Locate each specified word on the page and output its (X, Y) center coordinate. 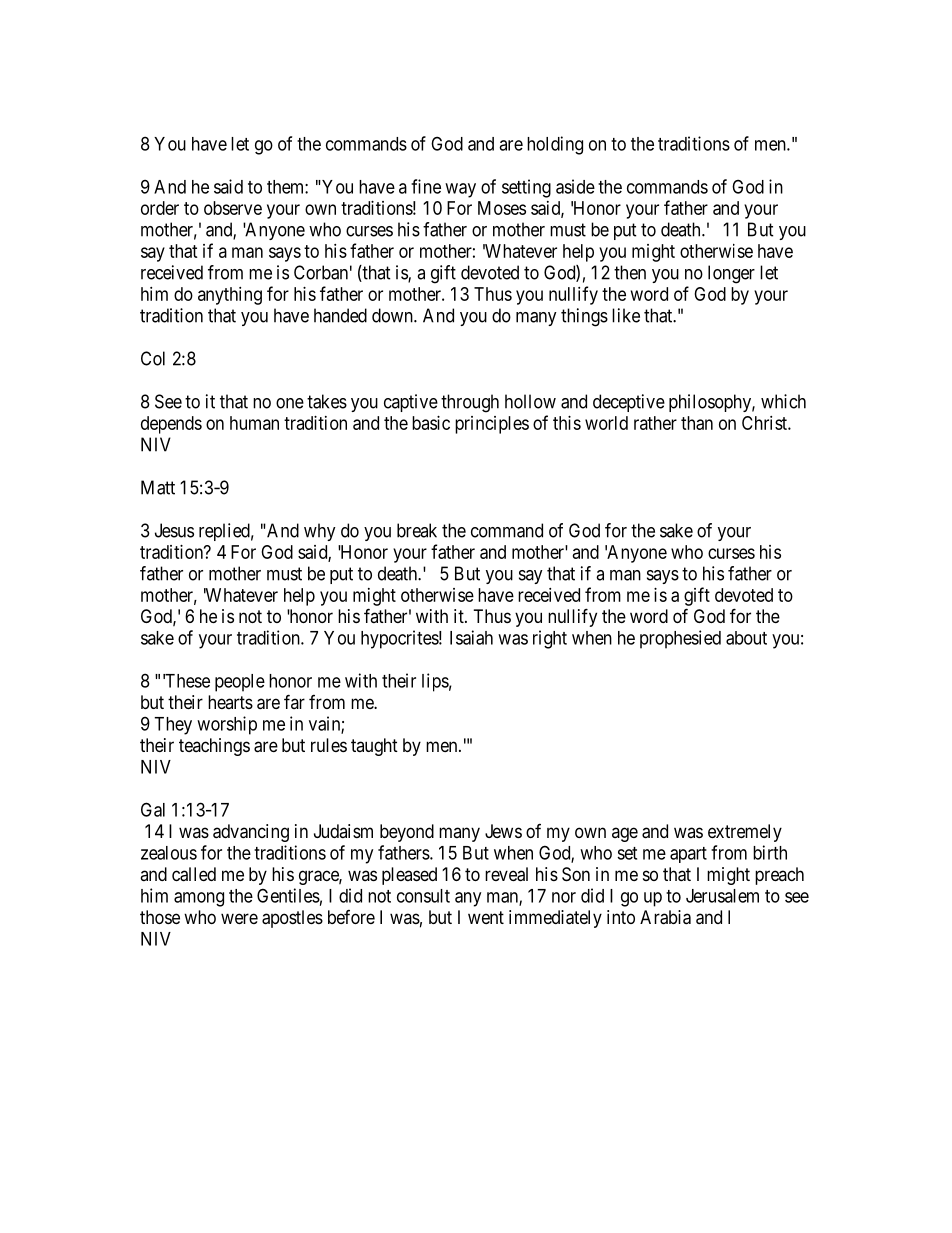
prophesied (680, 639)
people (240, 683)
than (697, 423)
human (254, 423)
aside (575, 186)
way (460, 190)
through (470, 403)
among (199, 899)
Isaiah (471, 637)
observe (233, 208)
